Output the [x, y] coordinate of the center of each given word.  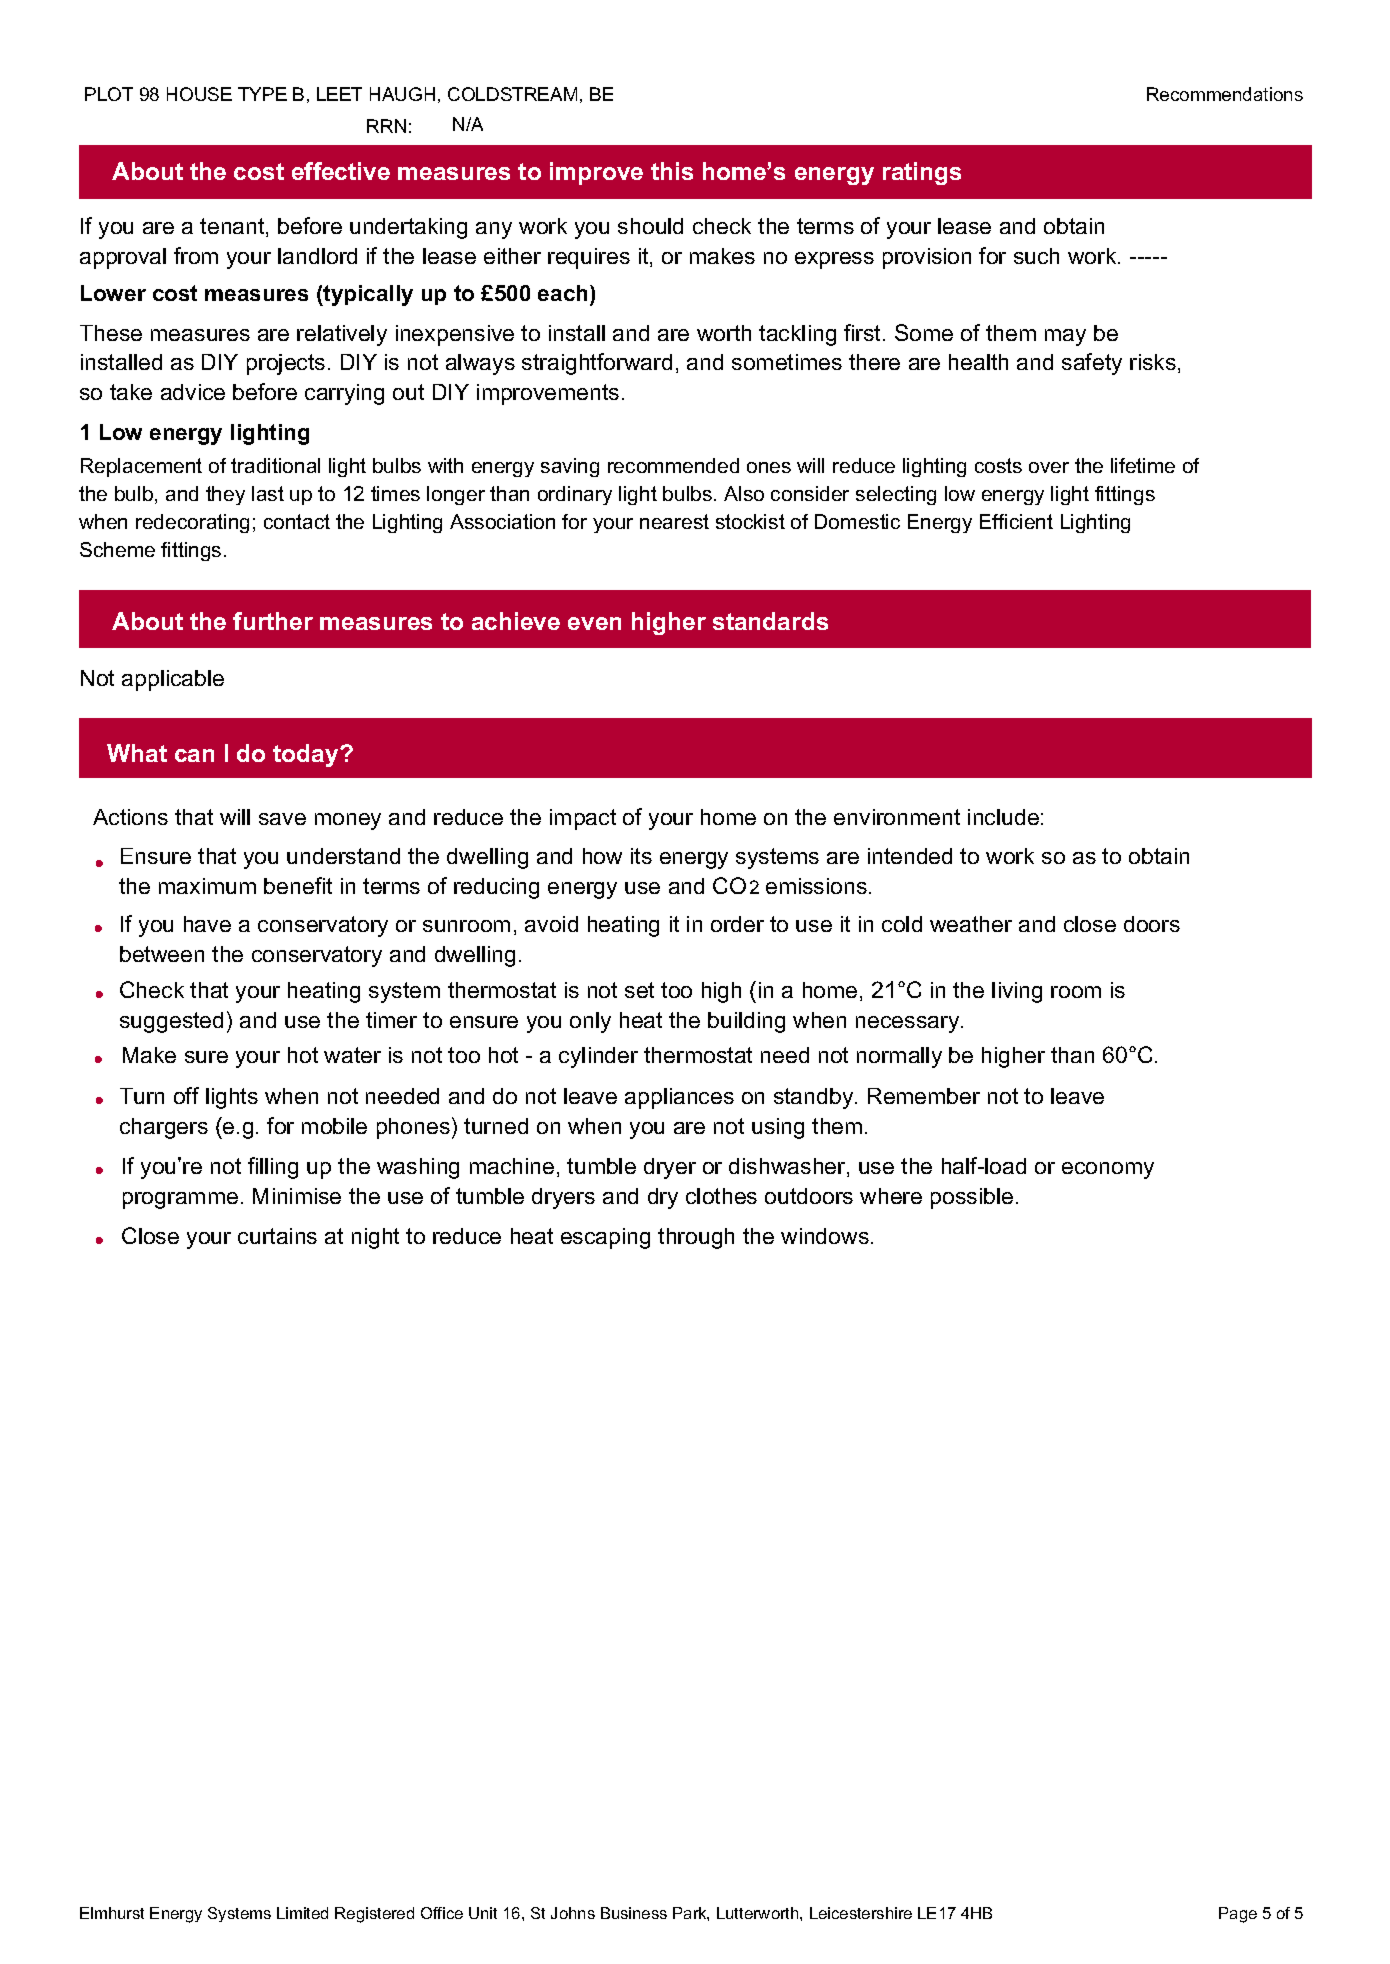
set [639, 990]
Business [634, 1913]
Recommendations [1225, 94]
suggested [171, 1022]
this [672, 171]
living [1017, 992]
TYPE [262, 94]
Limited [302, 1913]
